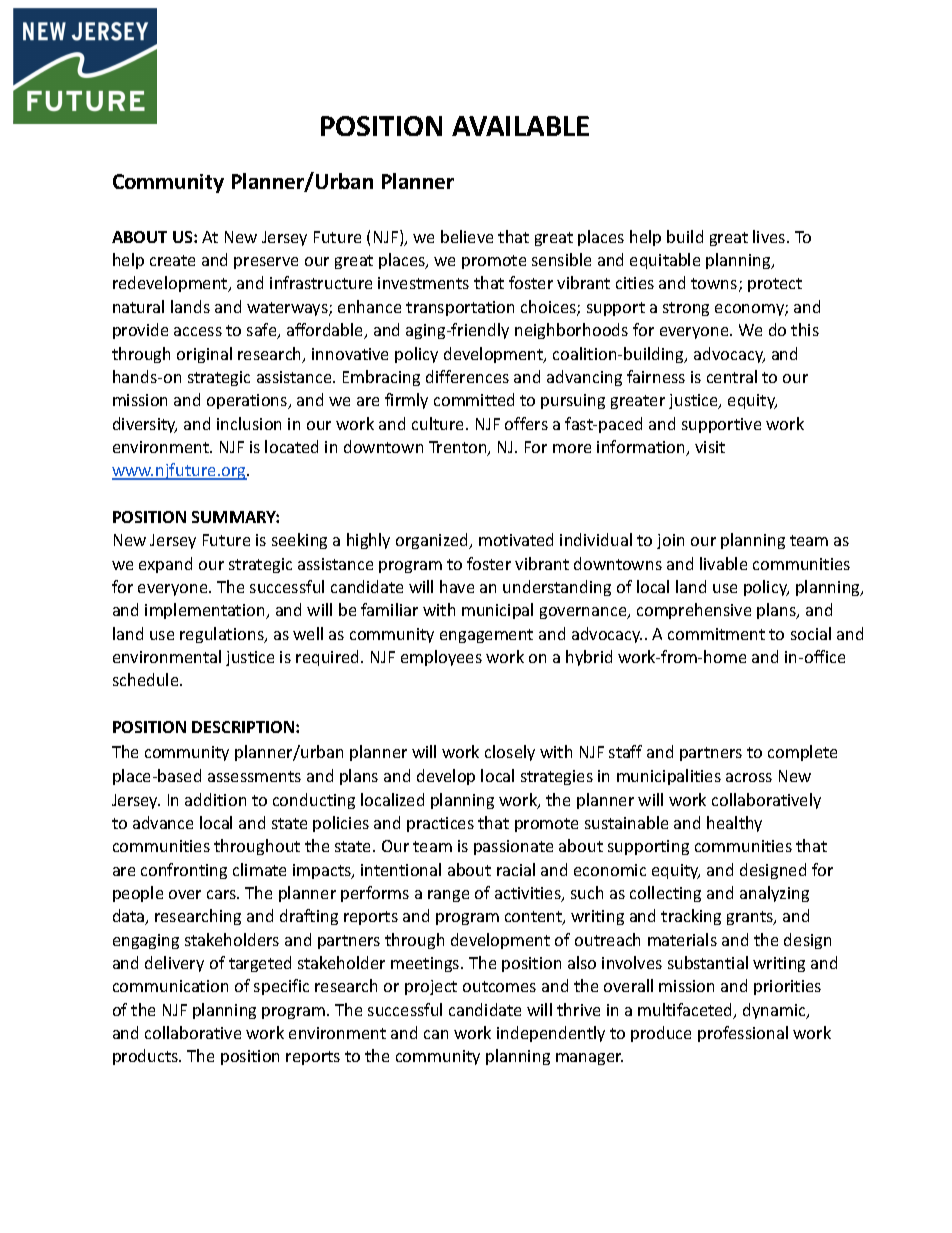 Image resolution: width=952 pixels, height=1233 pixels. What do you see at coordinates (215, 799) in the screenshot?
I see `addition` at bounding box center [215, 799].
